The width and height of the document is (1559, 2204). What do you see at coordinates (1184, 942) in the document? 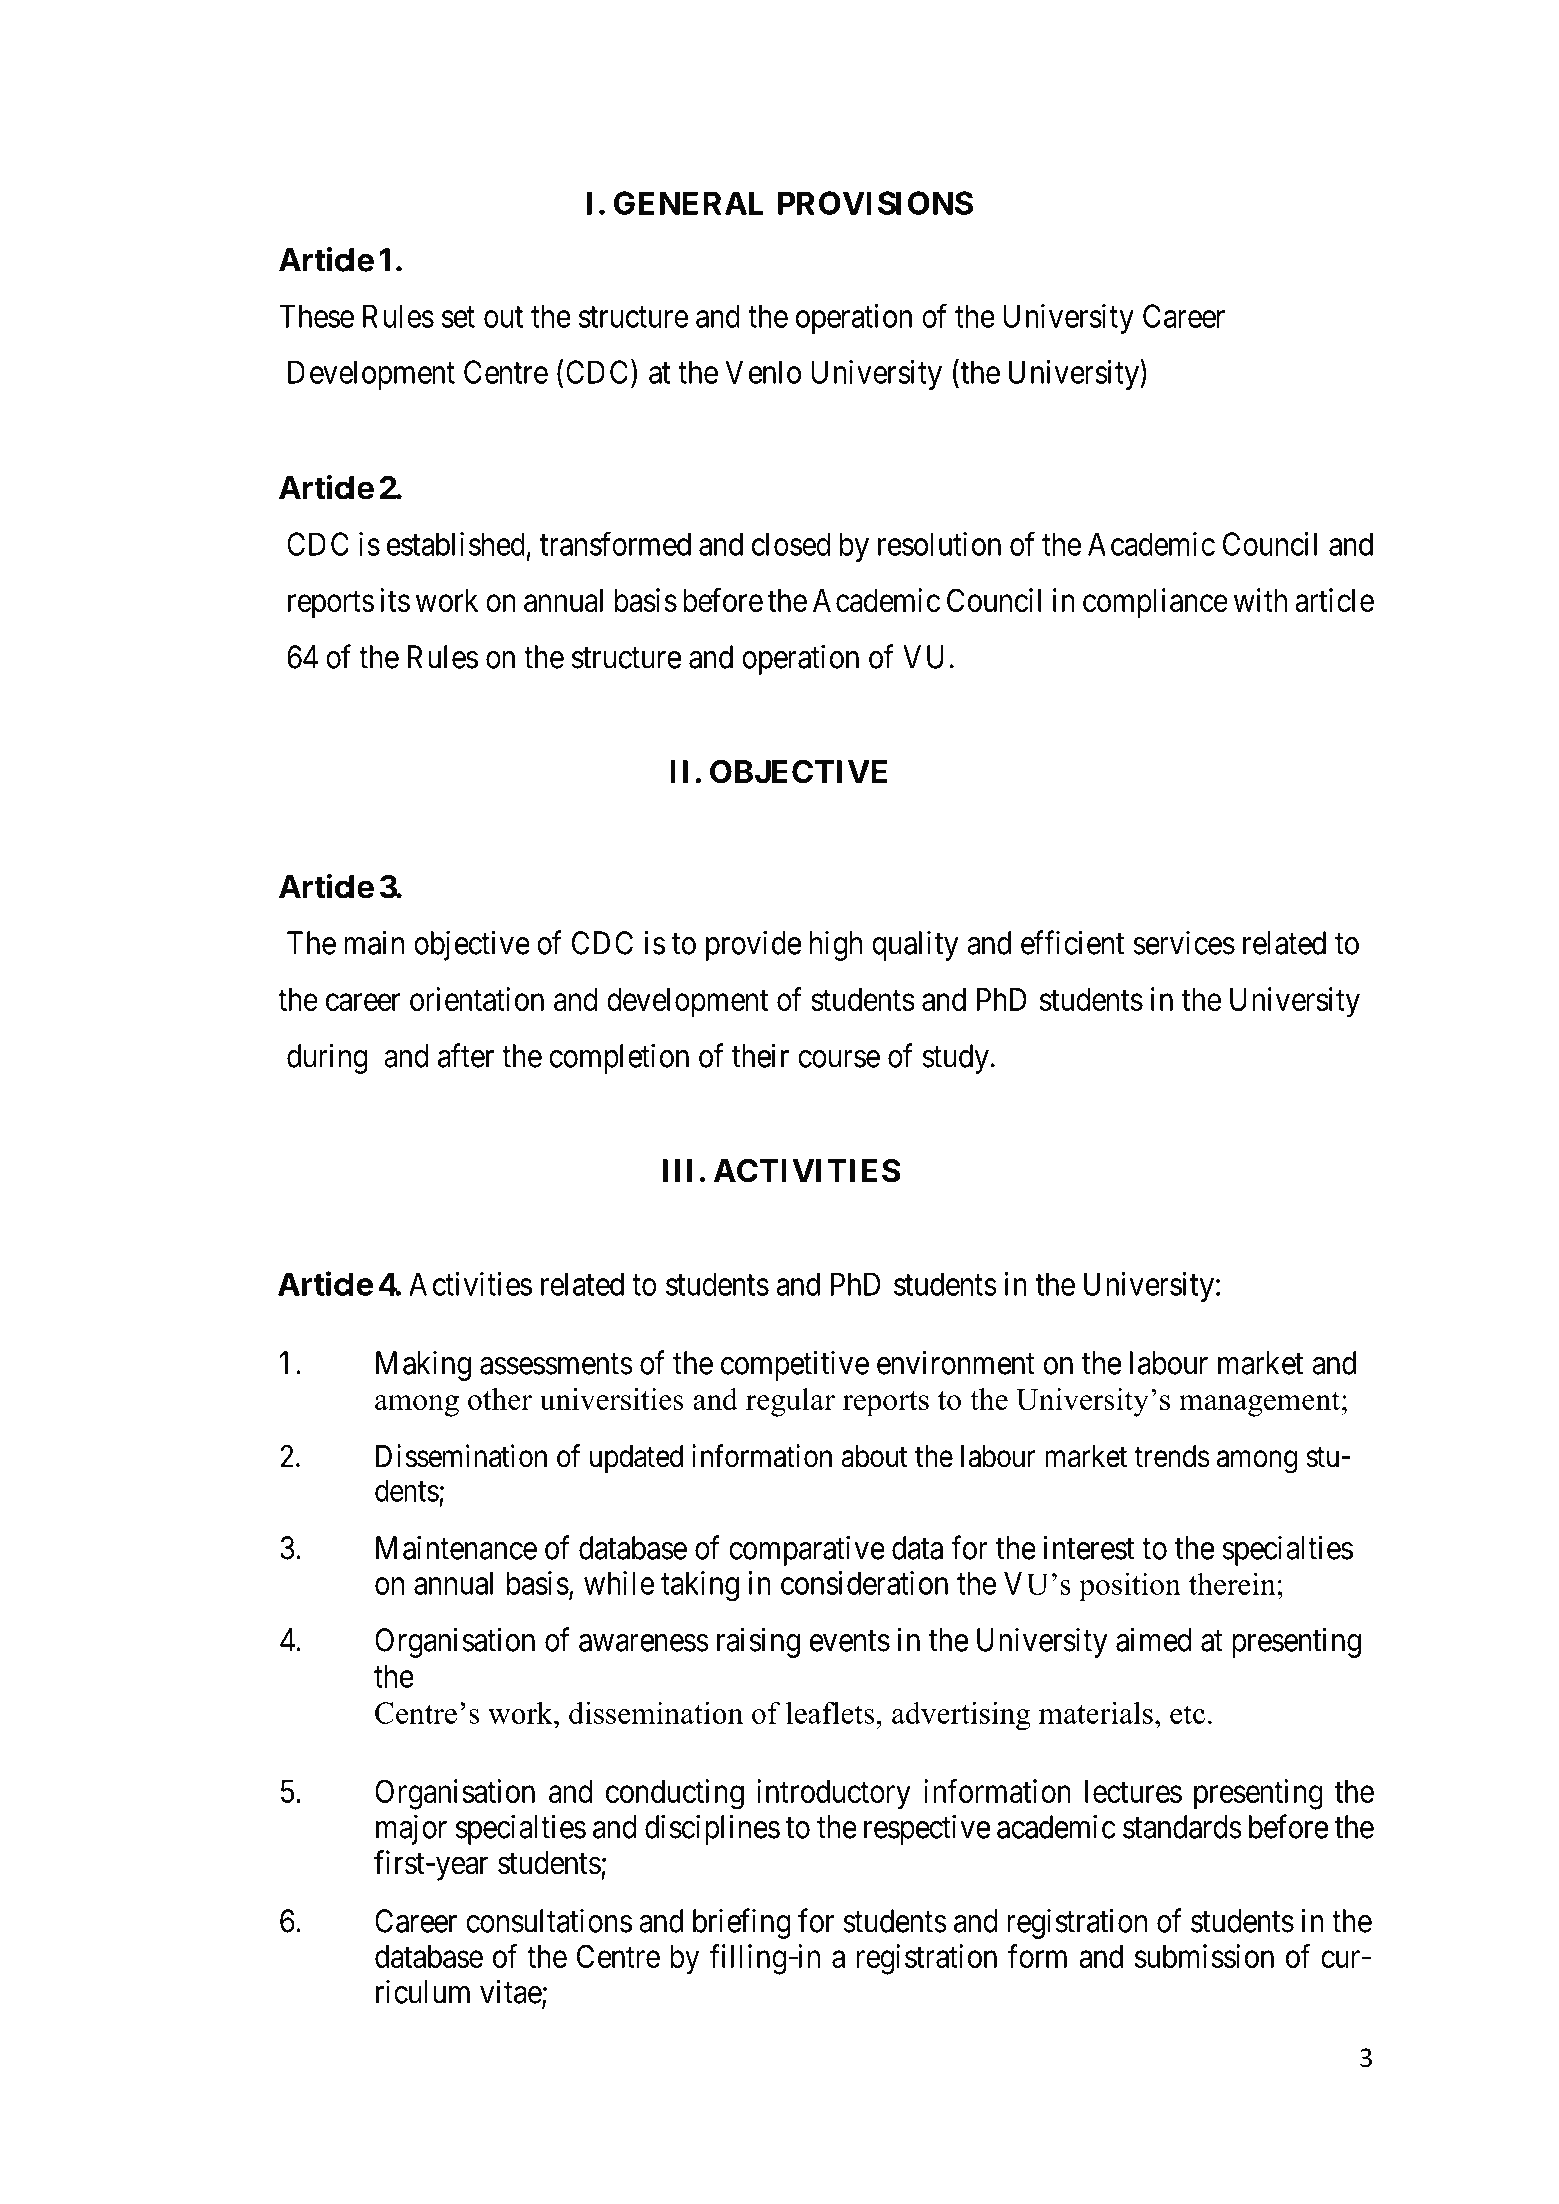
I see `services` at bounding box center [1184, 942].
